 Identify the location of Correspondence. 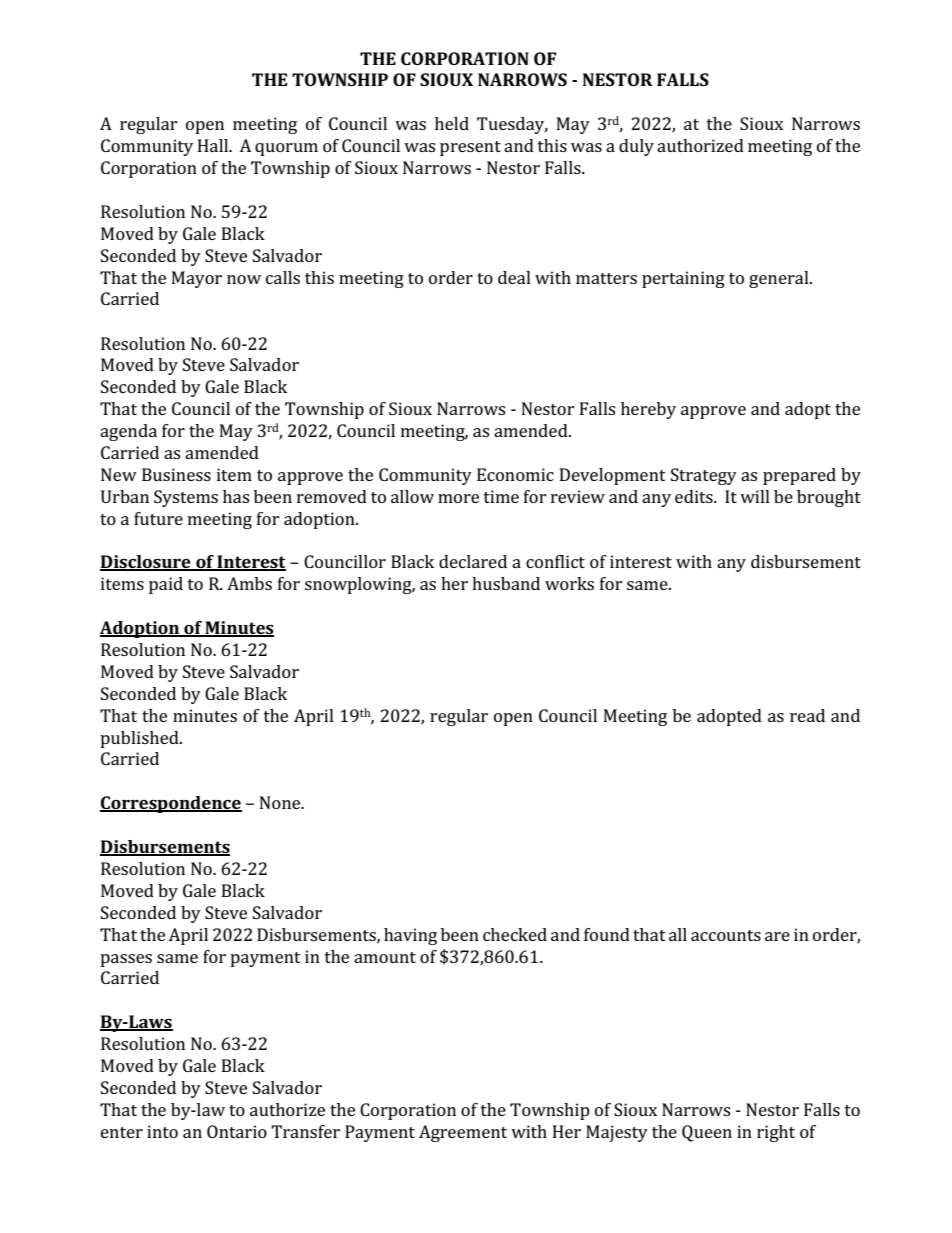
(171, 804).
